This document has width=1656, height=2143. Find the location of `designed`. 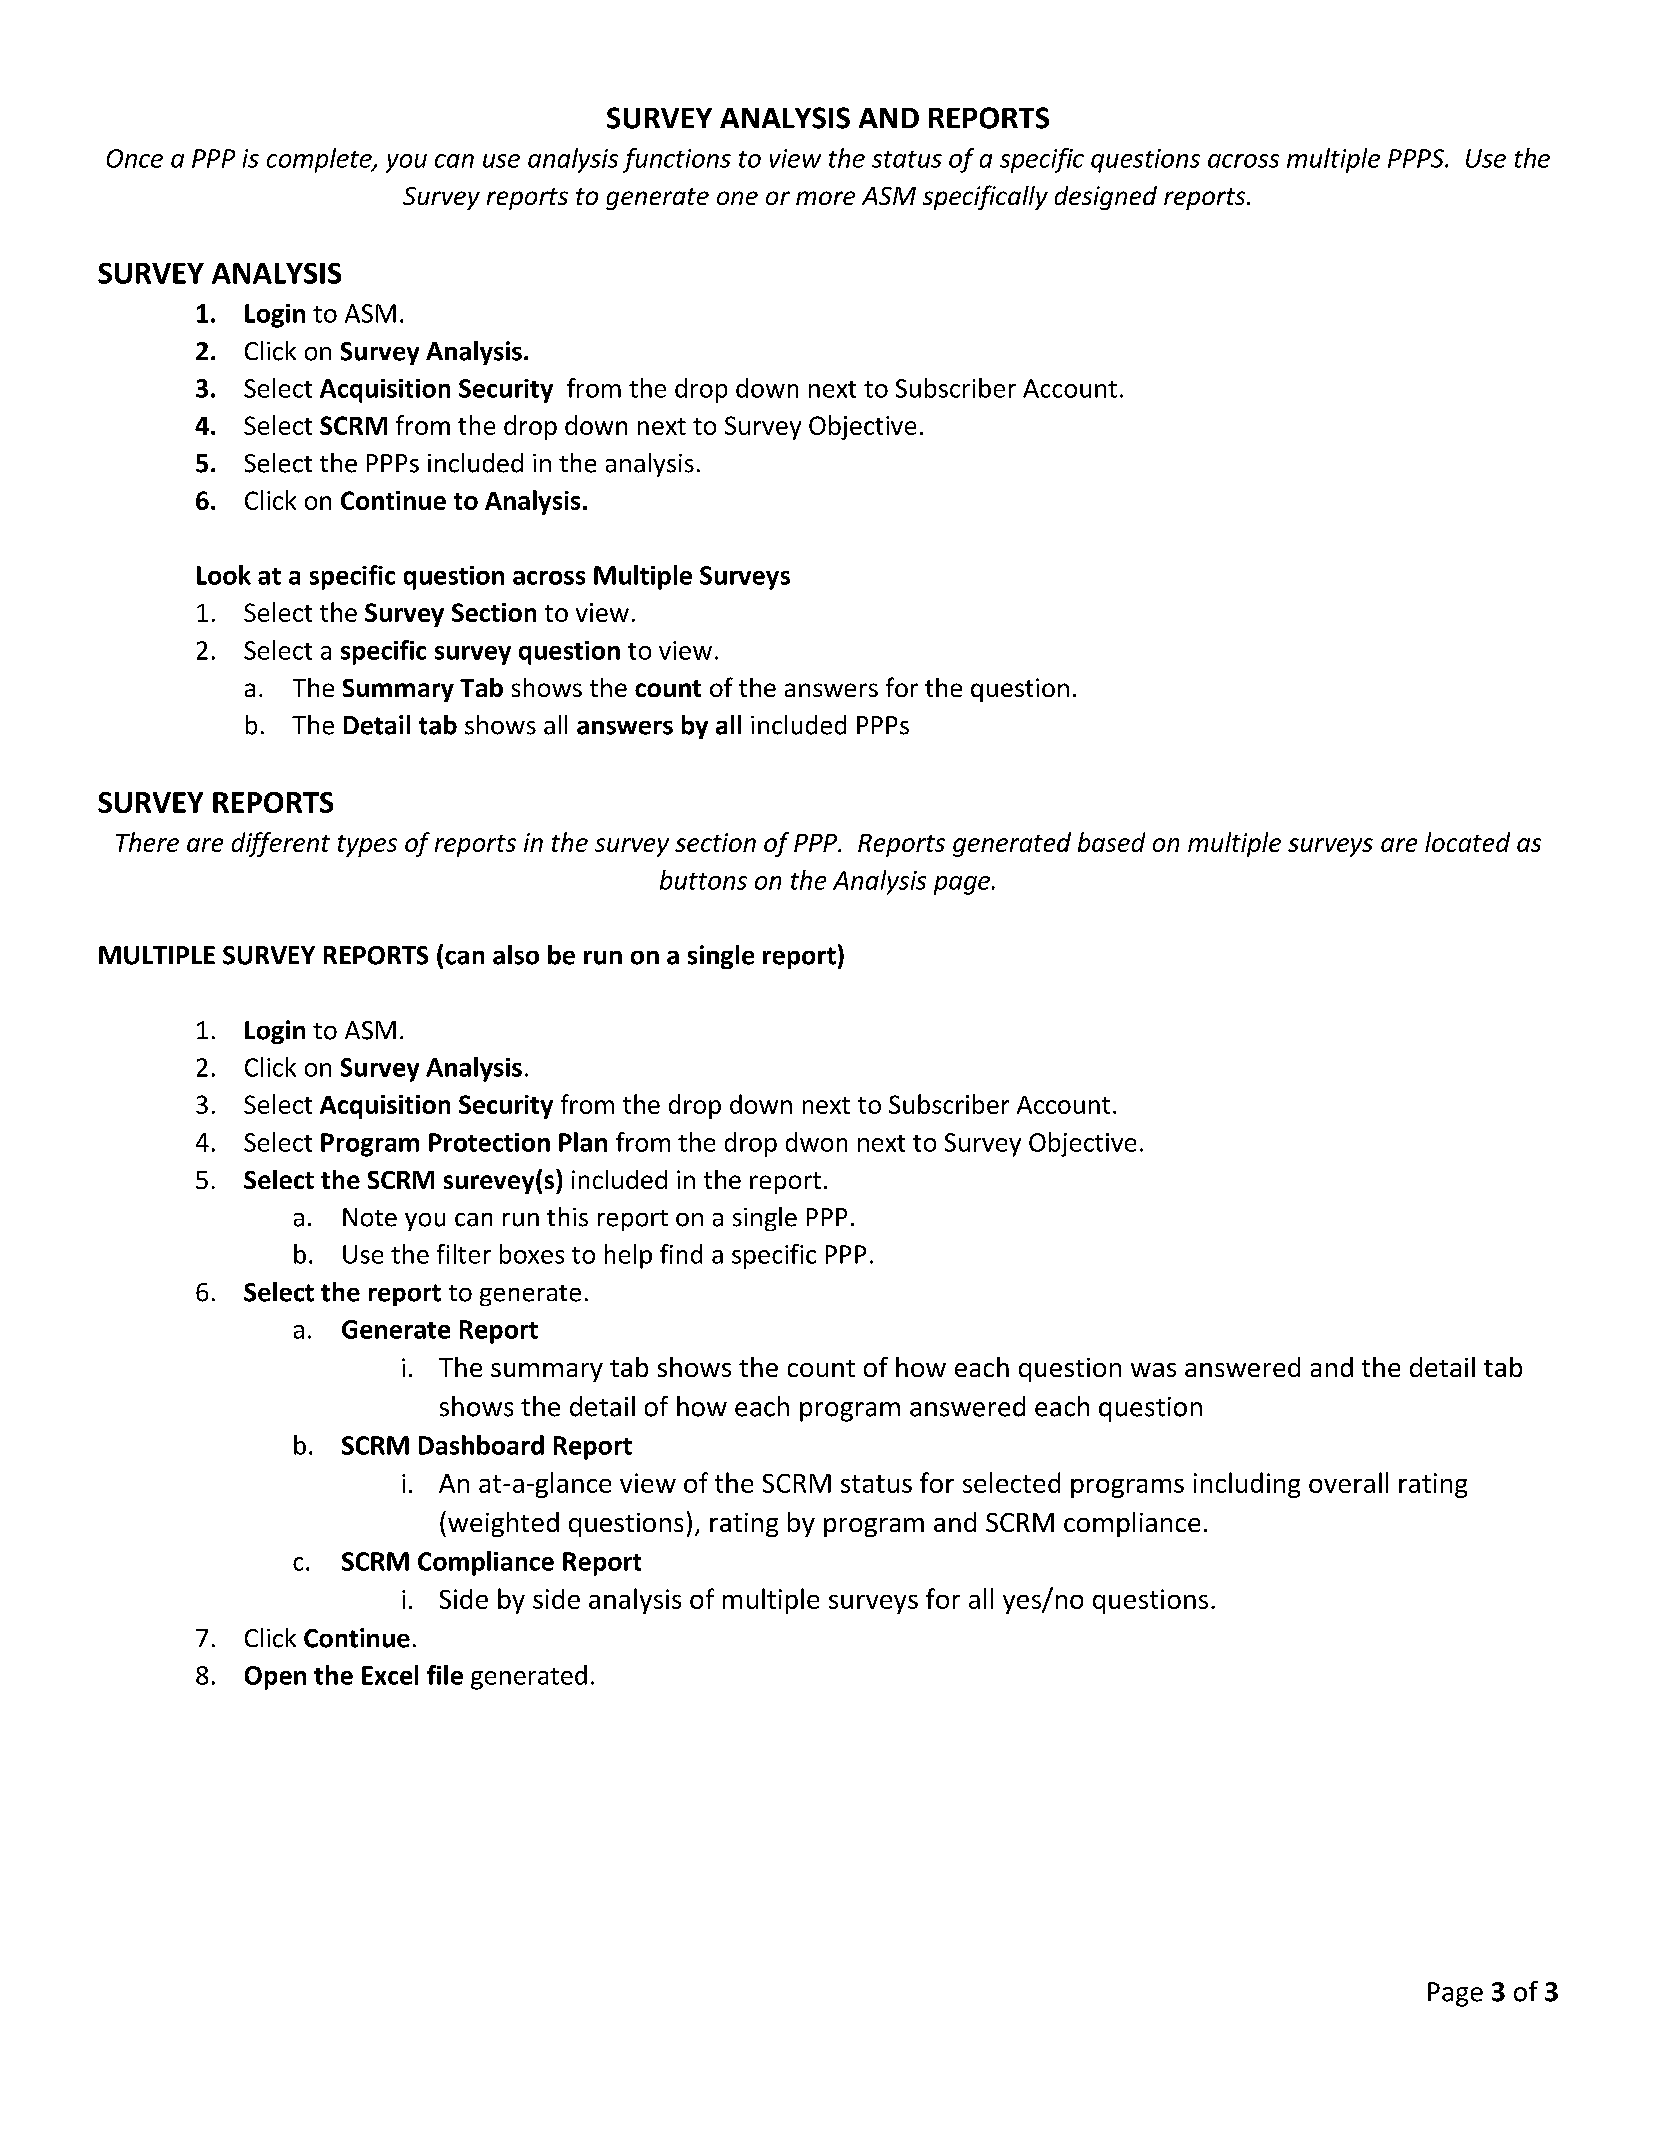

designed is located at coordinates (1106, 198).
